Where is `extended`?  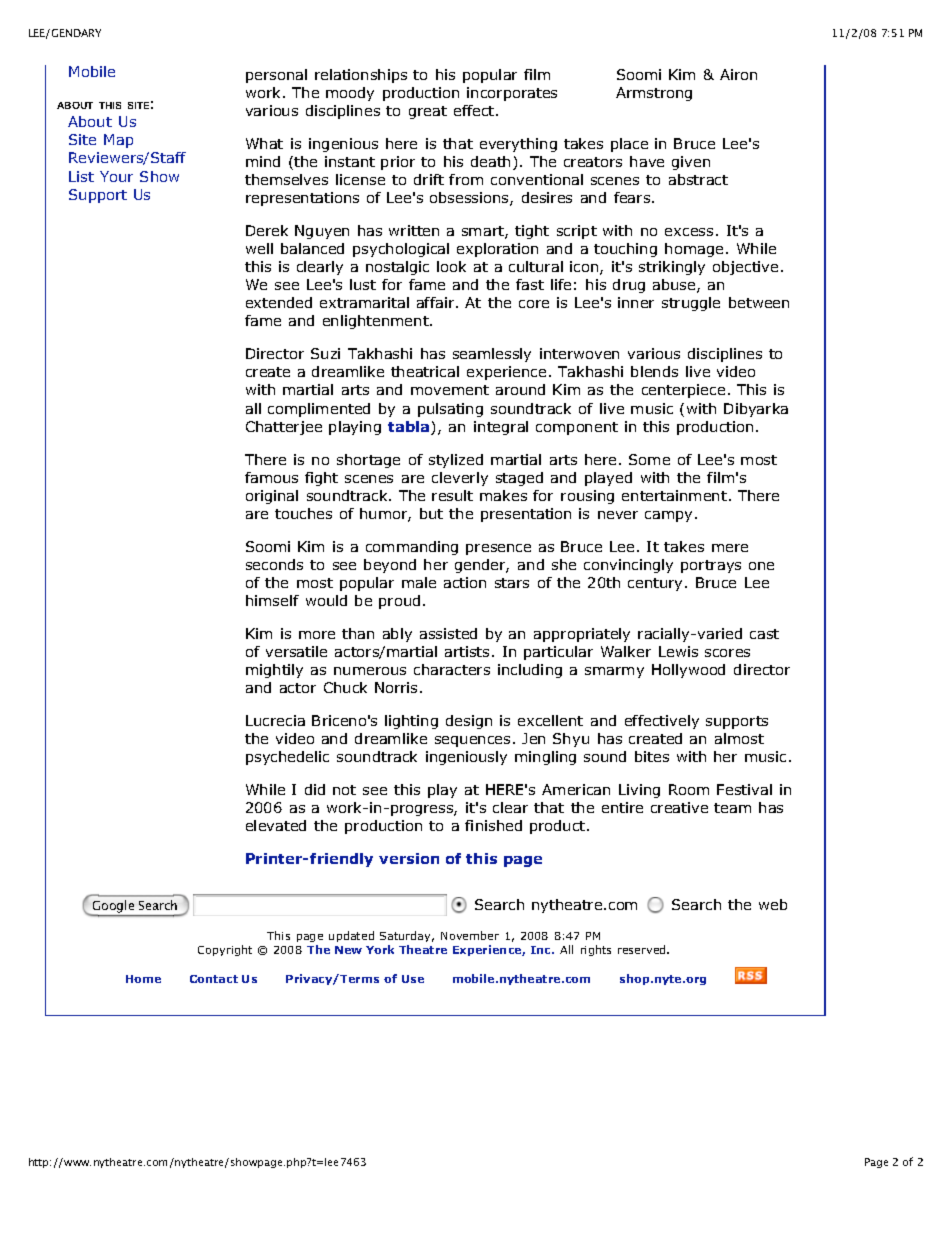
extended is located at coordinates (279, 302).
